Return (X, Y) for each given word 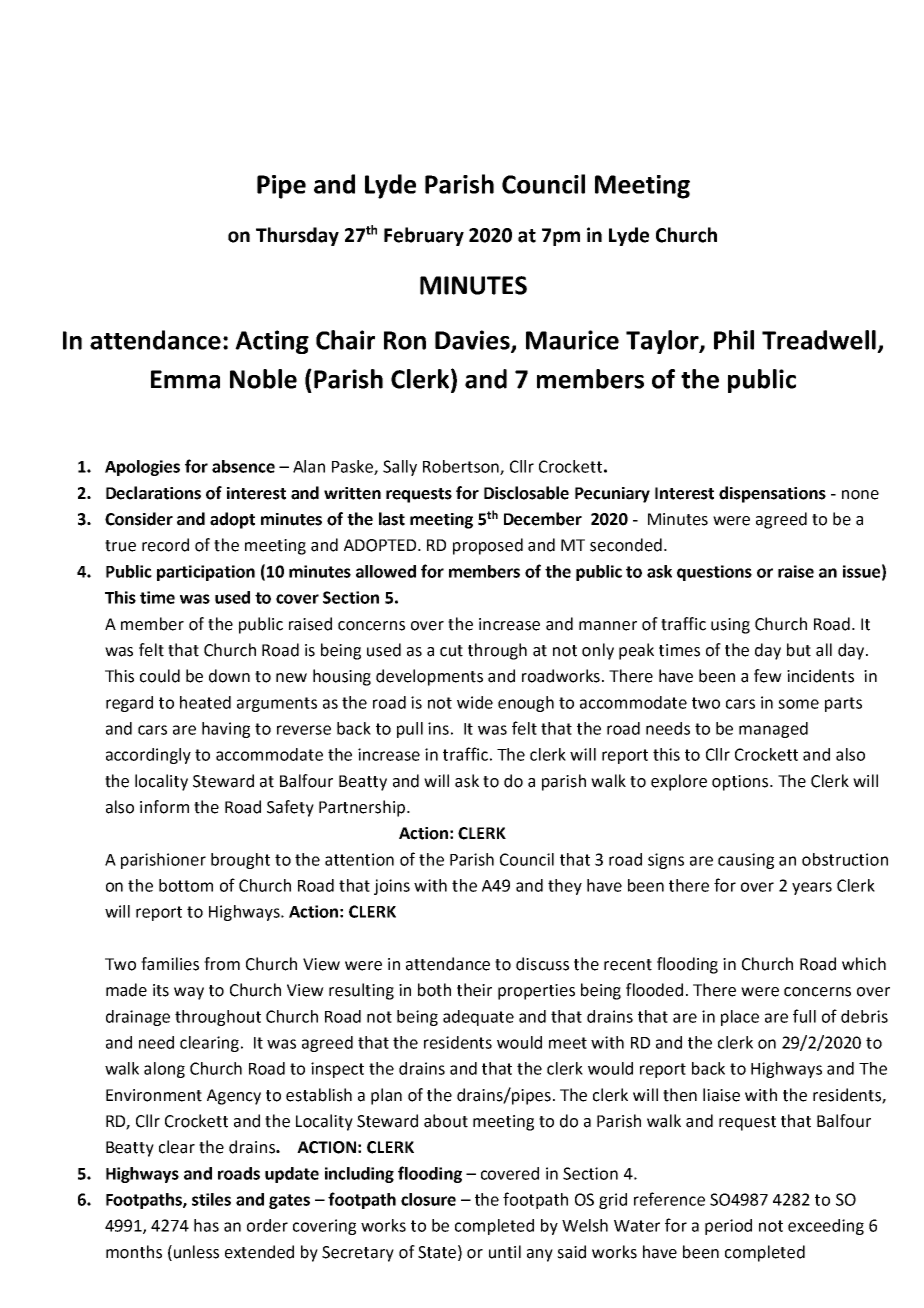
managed (773, 730)
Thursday (297, 236)
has (206, 1225)
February (424, 236)
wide (475, 702)
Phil (734, 340)
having (226, 730)
